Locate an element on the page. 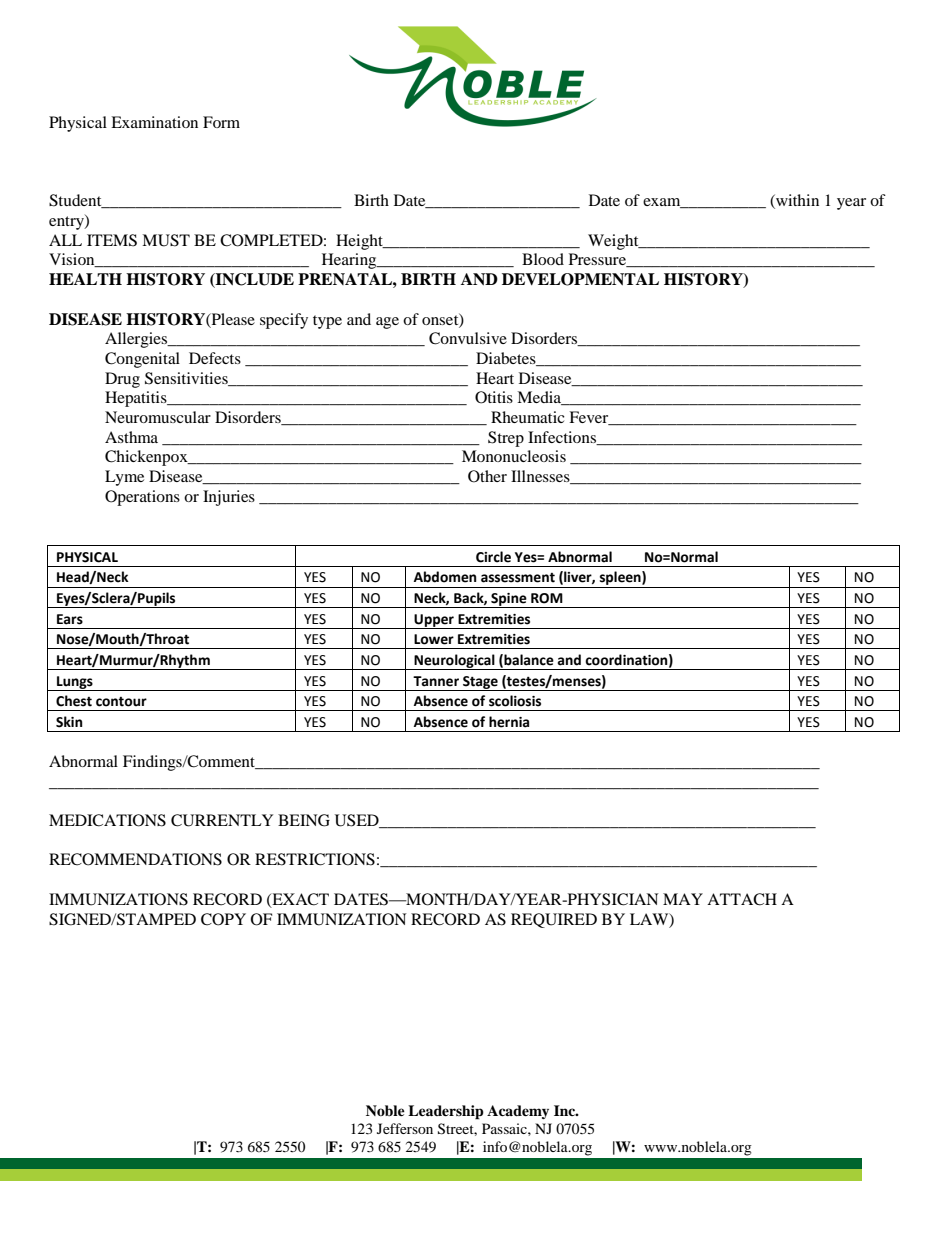 The width and height of the image is (952, 1233). Ears is located at coordinates (70, 619).
